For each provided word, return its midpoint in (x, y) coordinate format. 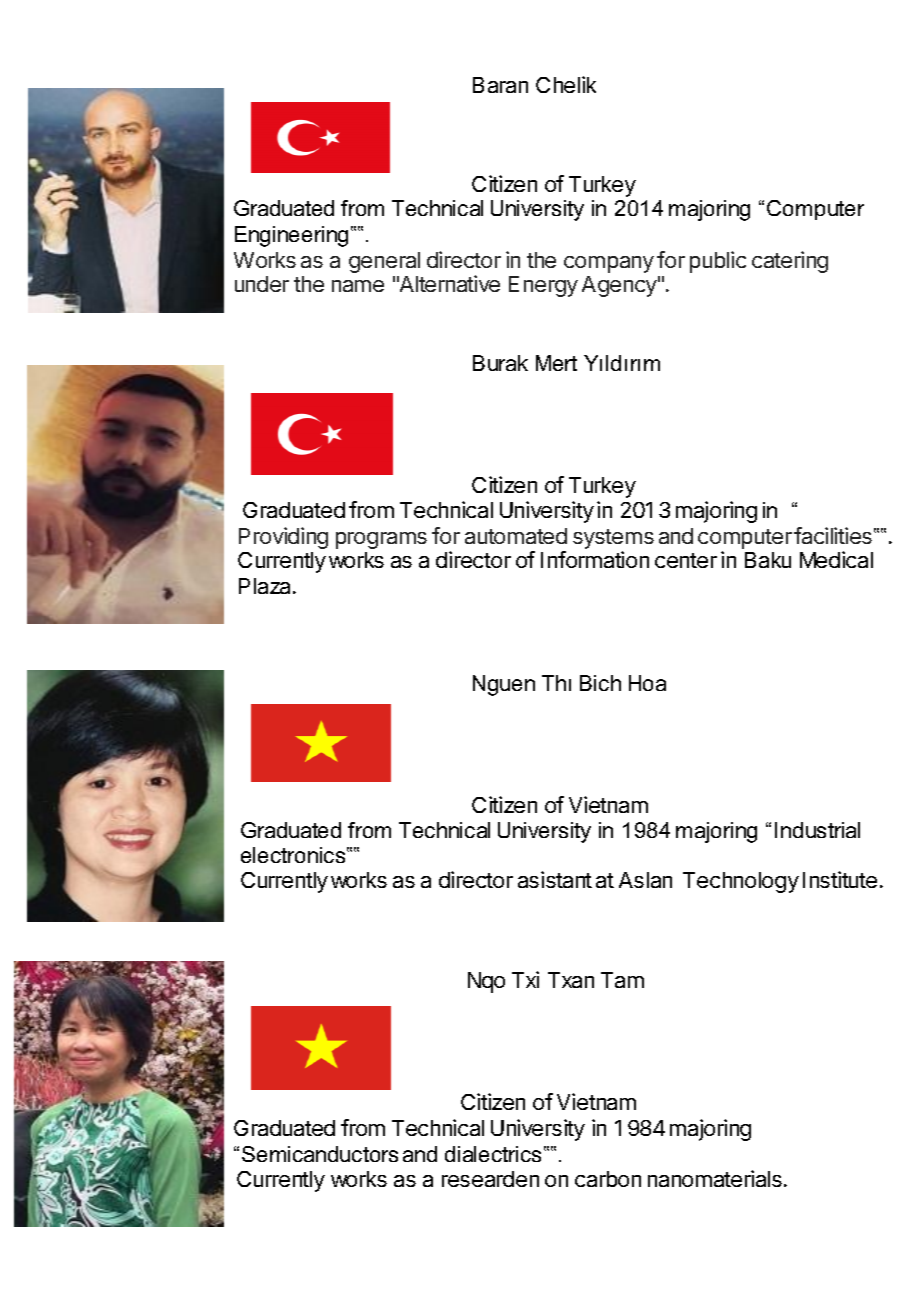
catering (790, 262)
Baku (768, 560)
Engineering (291, 236)
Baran (500, 85)
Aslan (645, 880)
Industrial (817, 830)
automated (516, 536)
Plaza (266, 586)
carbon (608, 1179)
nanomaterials (715, 1178)
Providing (283, 538)
